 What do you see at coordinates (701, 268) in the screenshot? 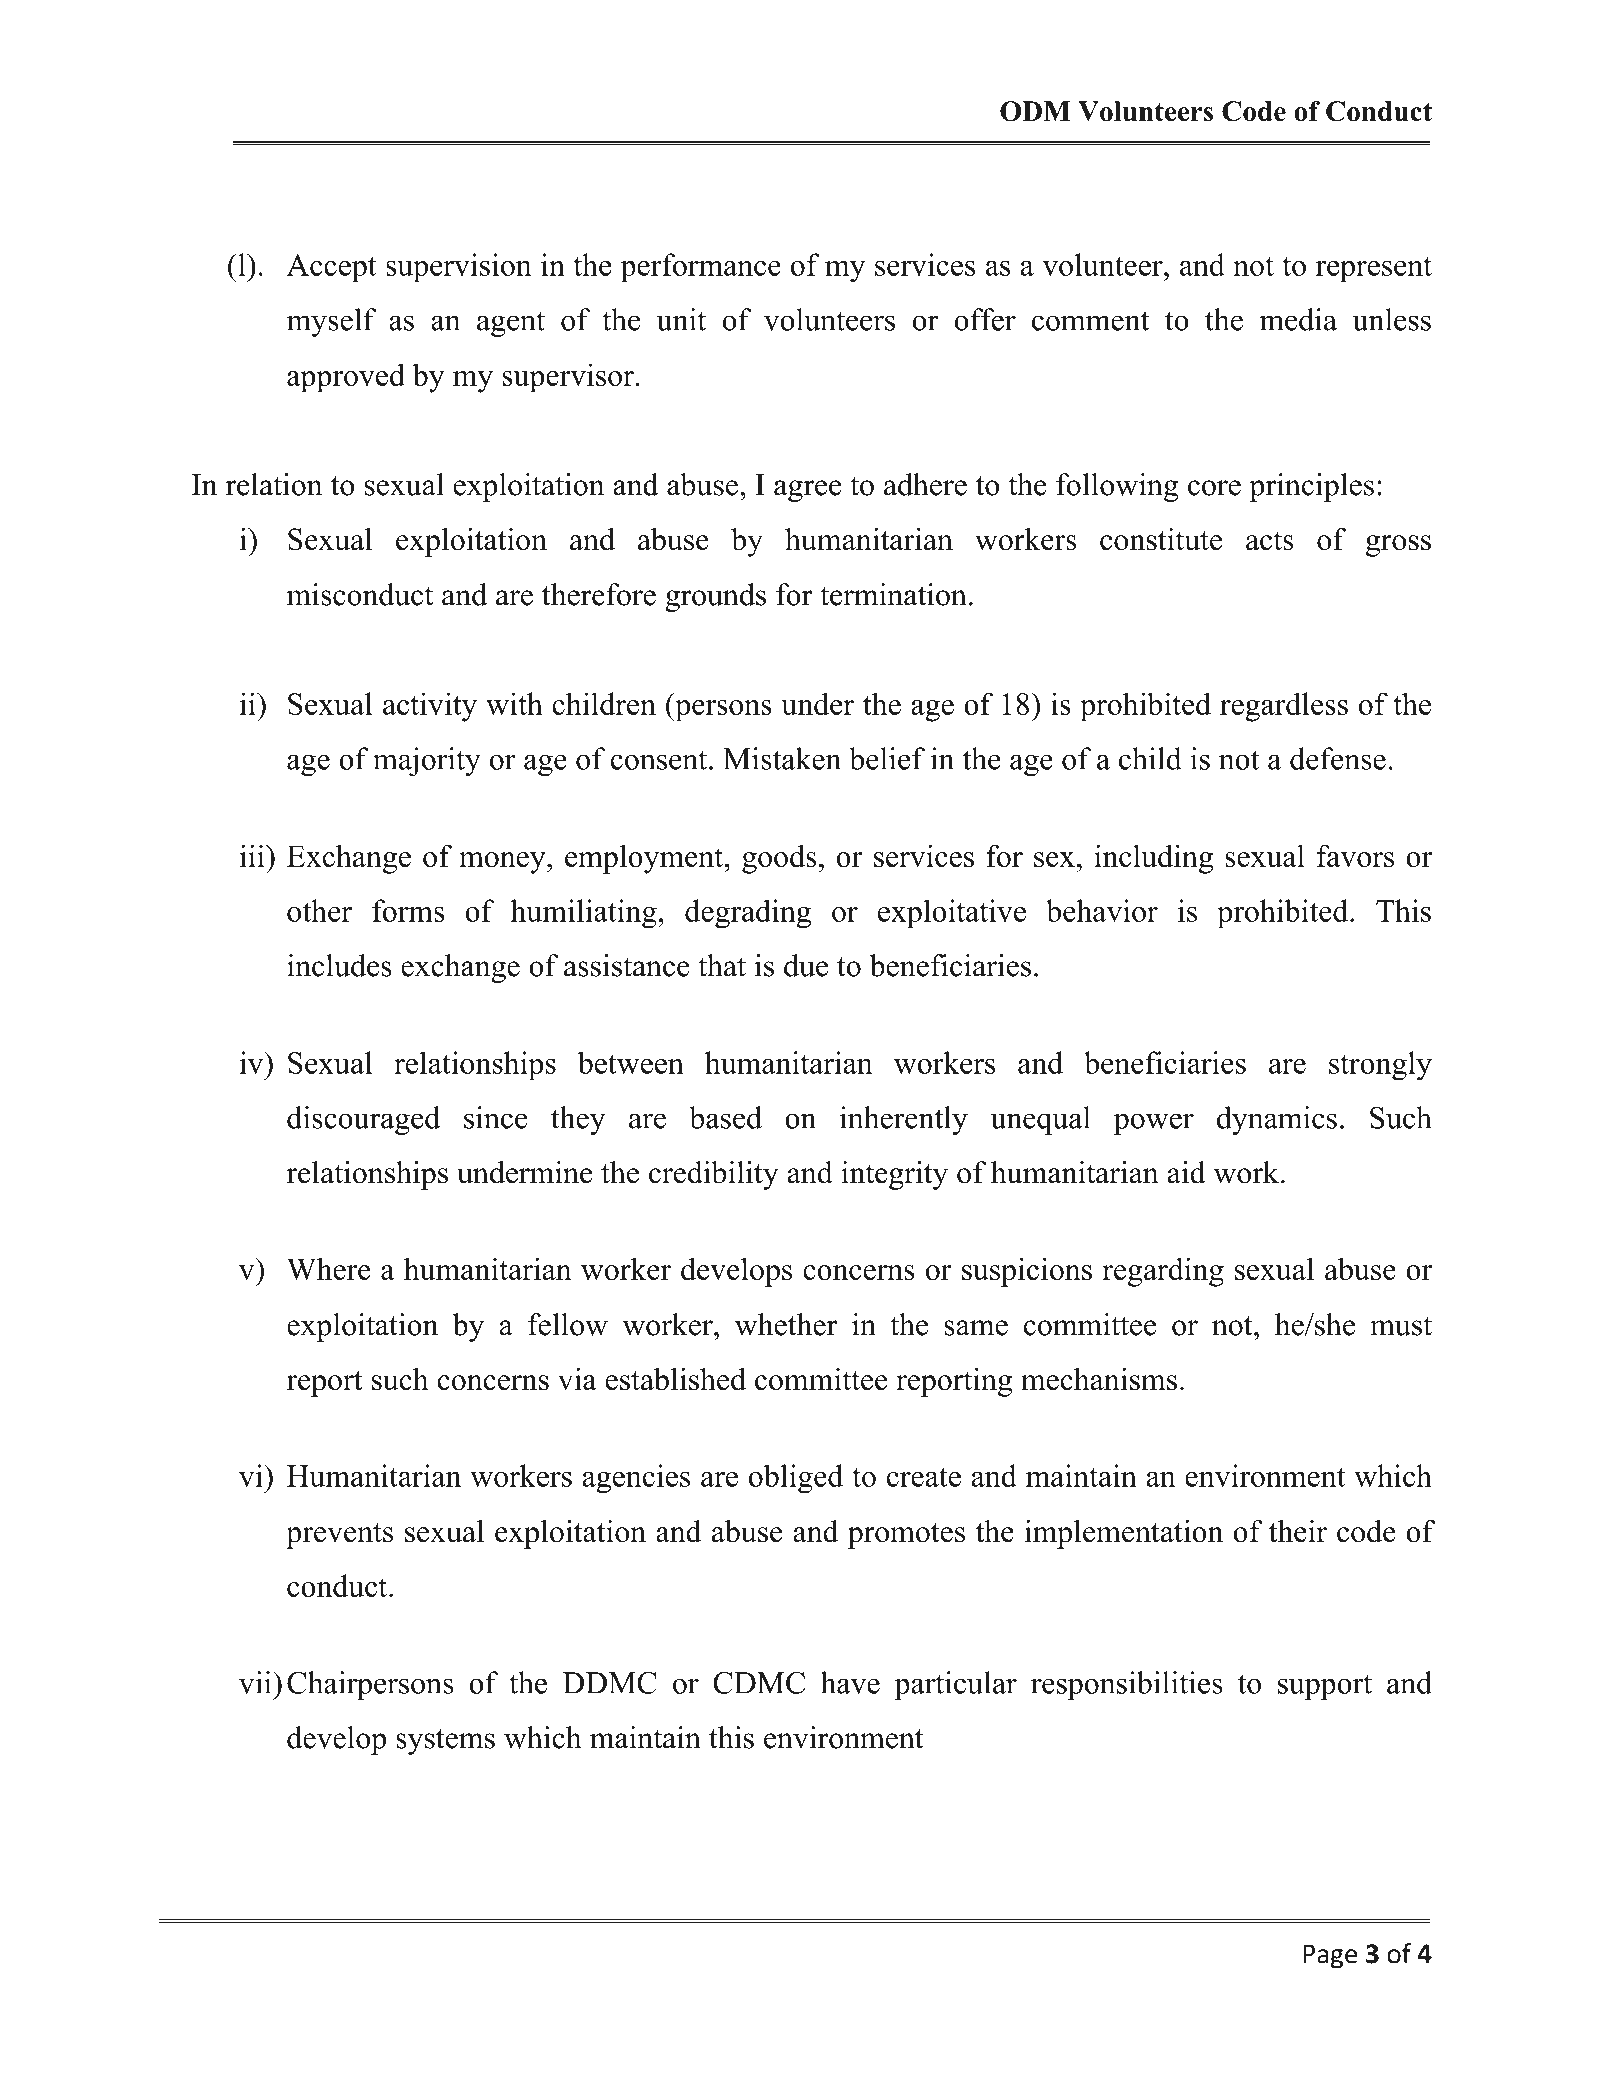
I see `performance` at bounding box center [701, 268].
